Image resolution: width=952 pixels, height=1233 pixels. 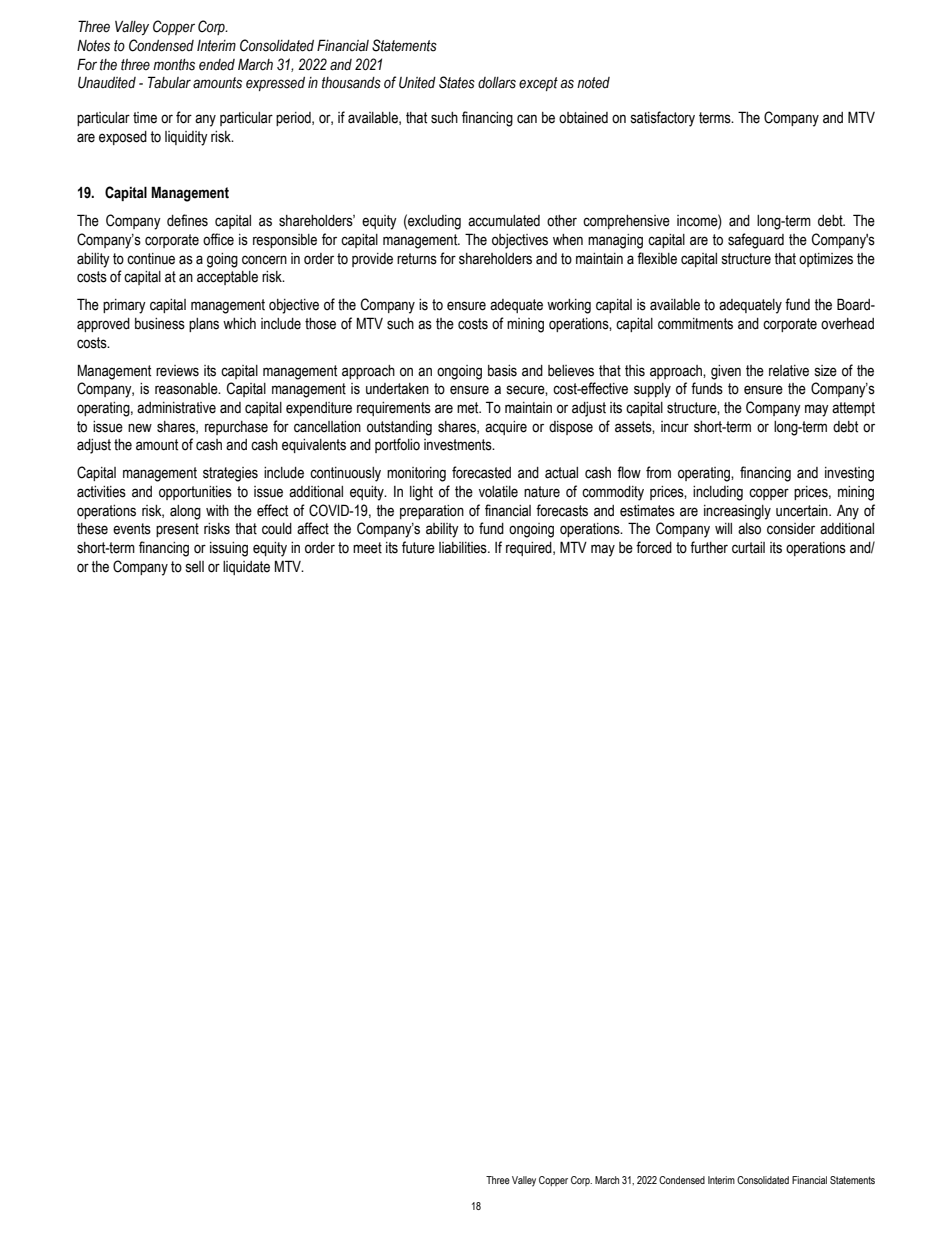 I want to click on noted, so click(x=593, y=83).
